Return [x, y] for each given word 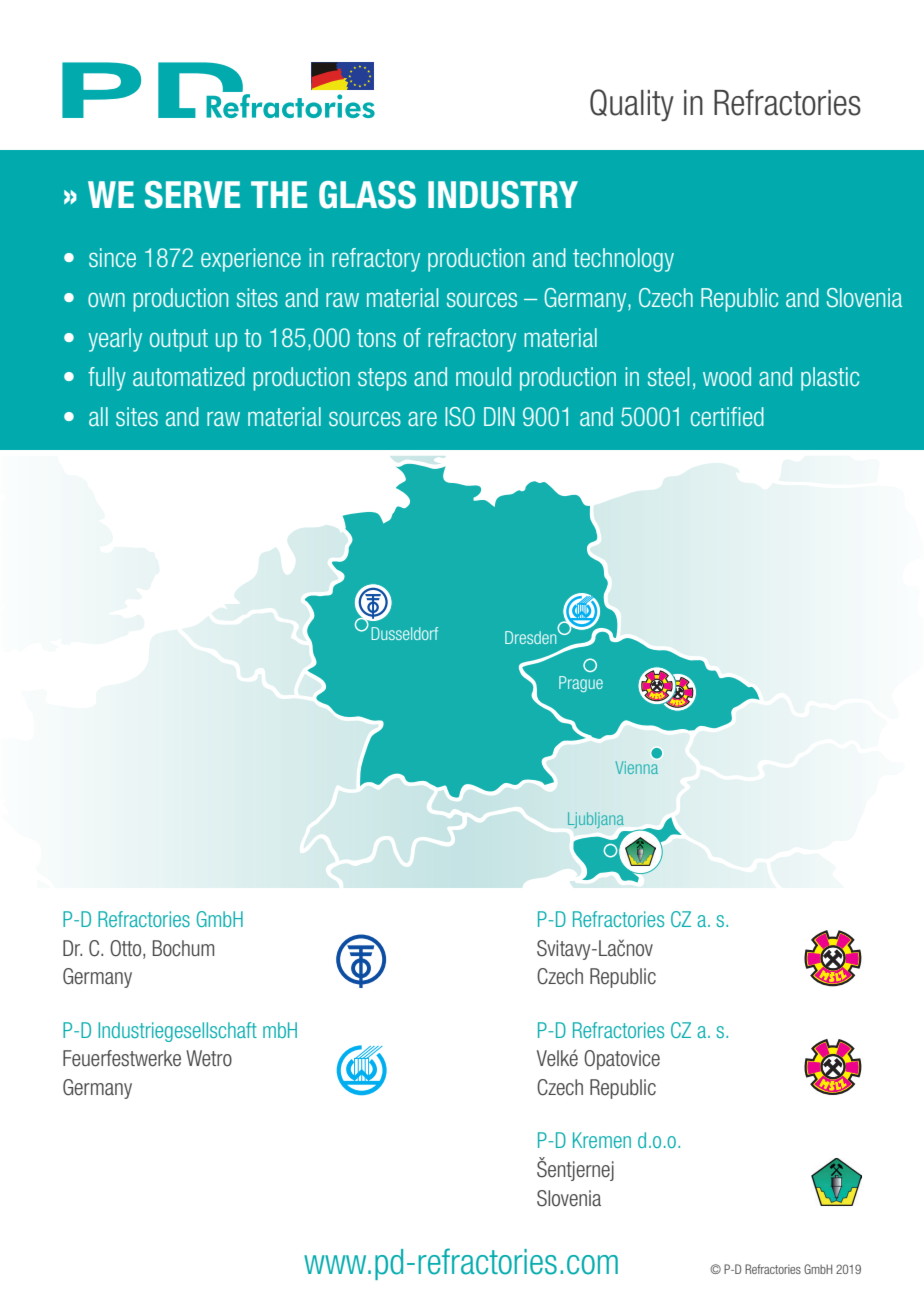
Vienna [636, 767]
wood [727, 376]
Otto [127, 949]
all [98, 416]
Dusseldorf [404, 633]
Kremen [602, 1140]
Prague [581, 684]
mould [483, 376]
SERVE [192, 195]
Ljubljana [596, 820]
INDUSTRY [503, 195]
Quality [632, 105]
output [179, 340]
